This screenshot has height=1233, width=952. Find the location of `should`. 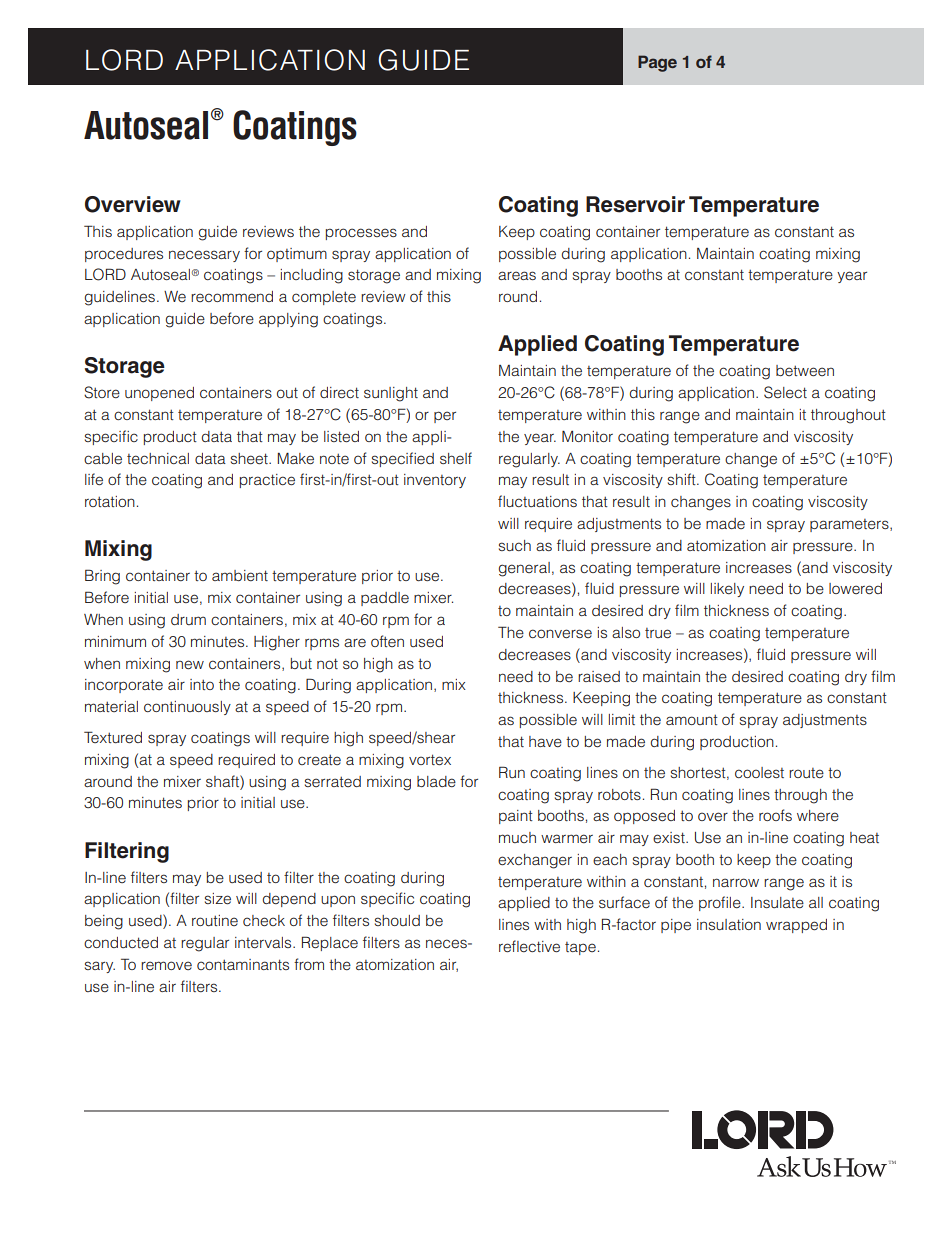

should is located at coordinates (397, 920).
